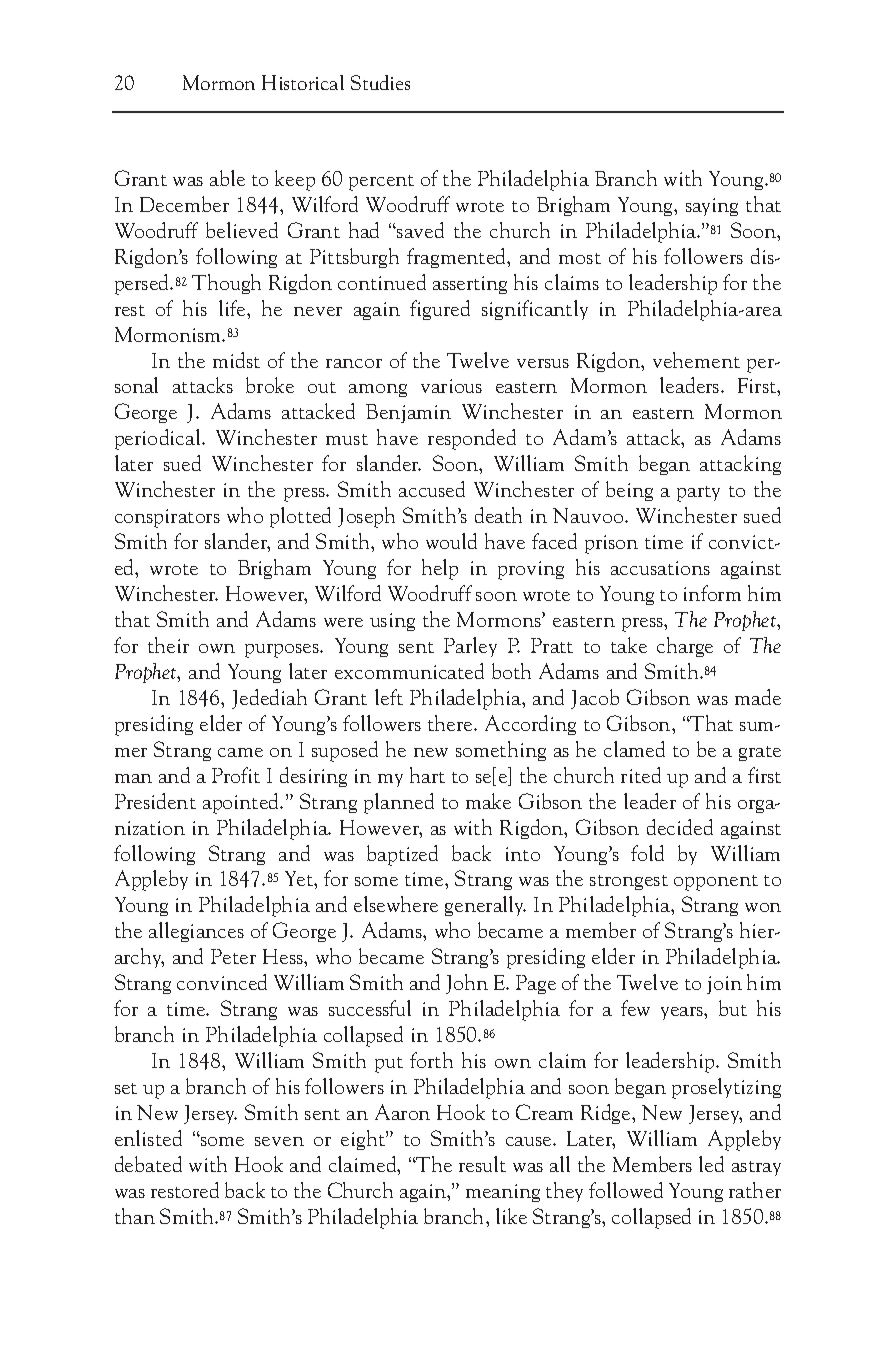 This screenshot has width=896, height=1345. I want to click on won, so click(763, 907).
